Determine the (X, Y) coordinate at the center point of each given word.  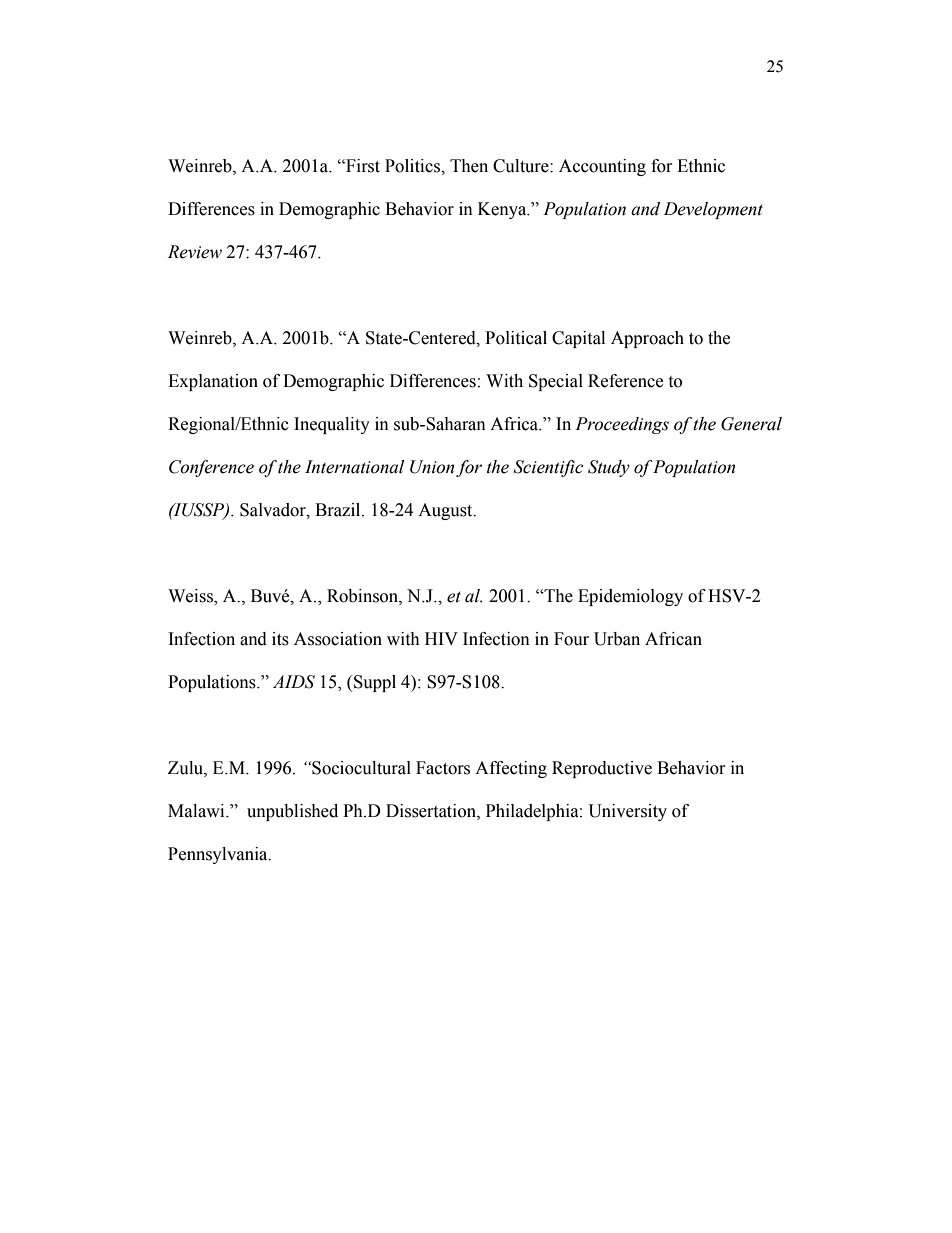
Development (713, 210)
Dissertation (432, 811)
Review (195, 252)
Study (609, 468)
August (446, 511)
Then (469, 166)
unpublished (292, 812)
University (628, 812)
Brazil (339, 510)
